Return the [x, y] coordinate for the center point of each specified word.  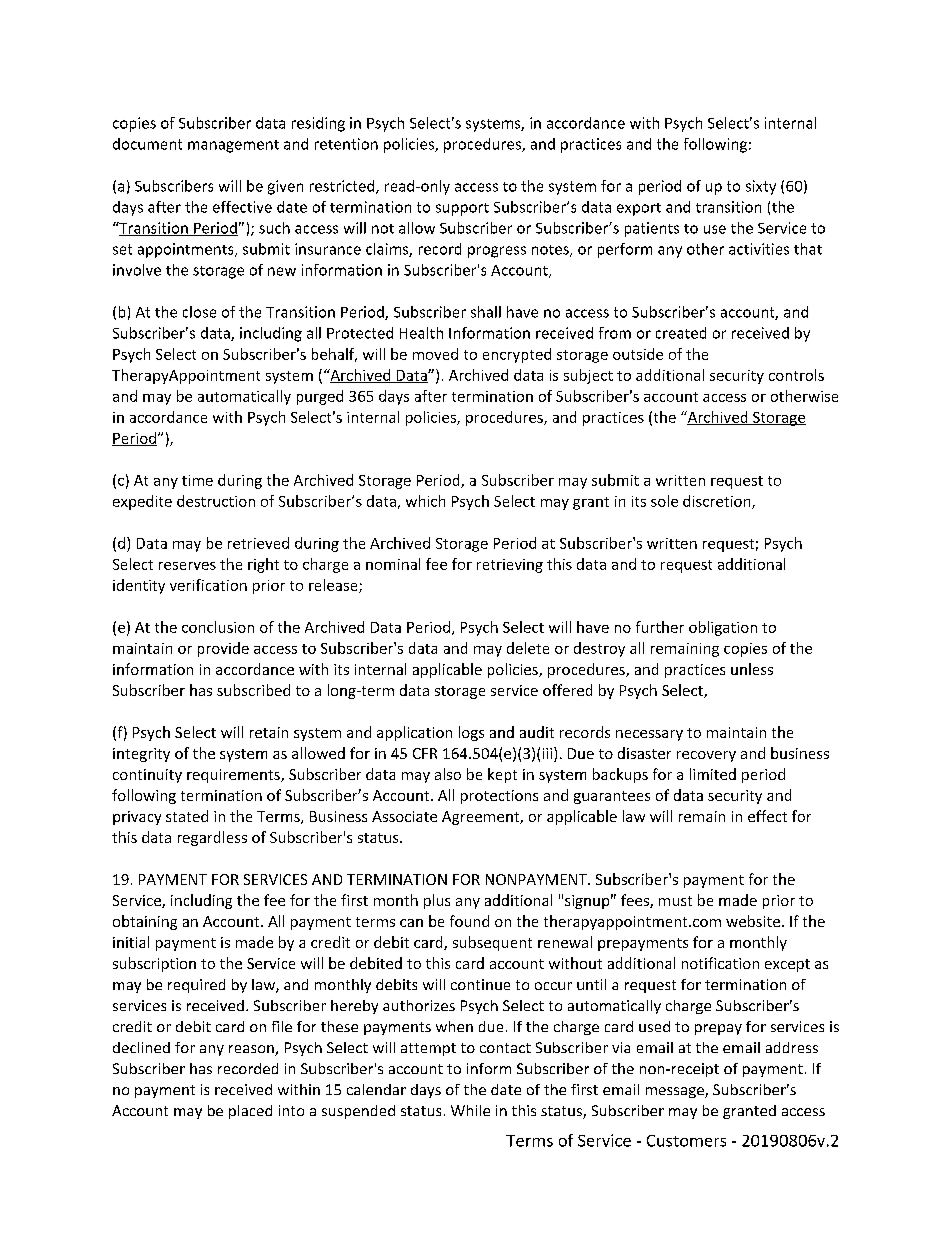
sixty [761, 187]
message [676, 1092]
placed [250, 1112]
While [470, 1110]
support [462, 209]
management [233, 146]
